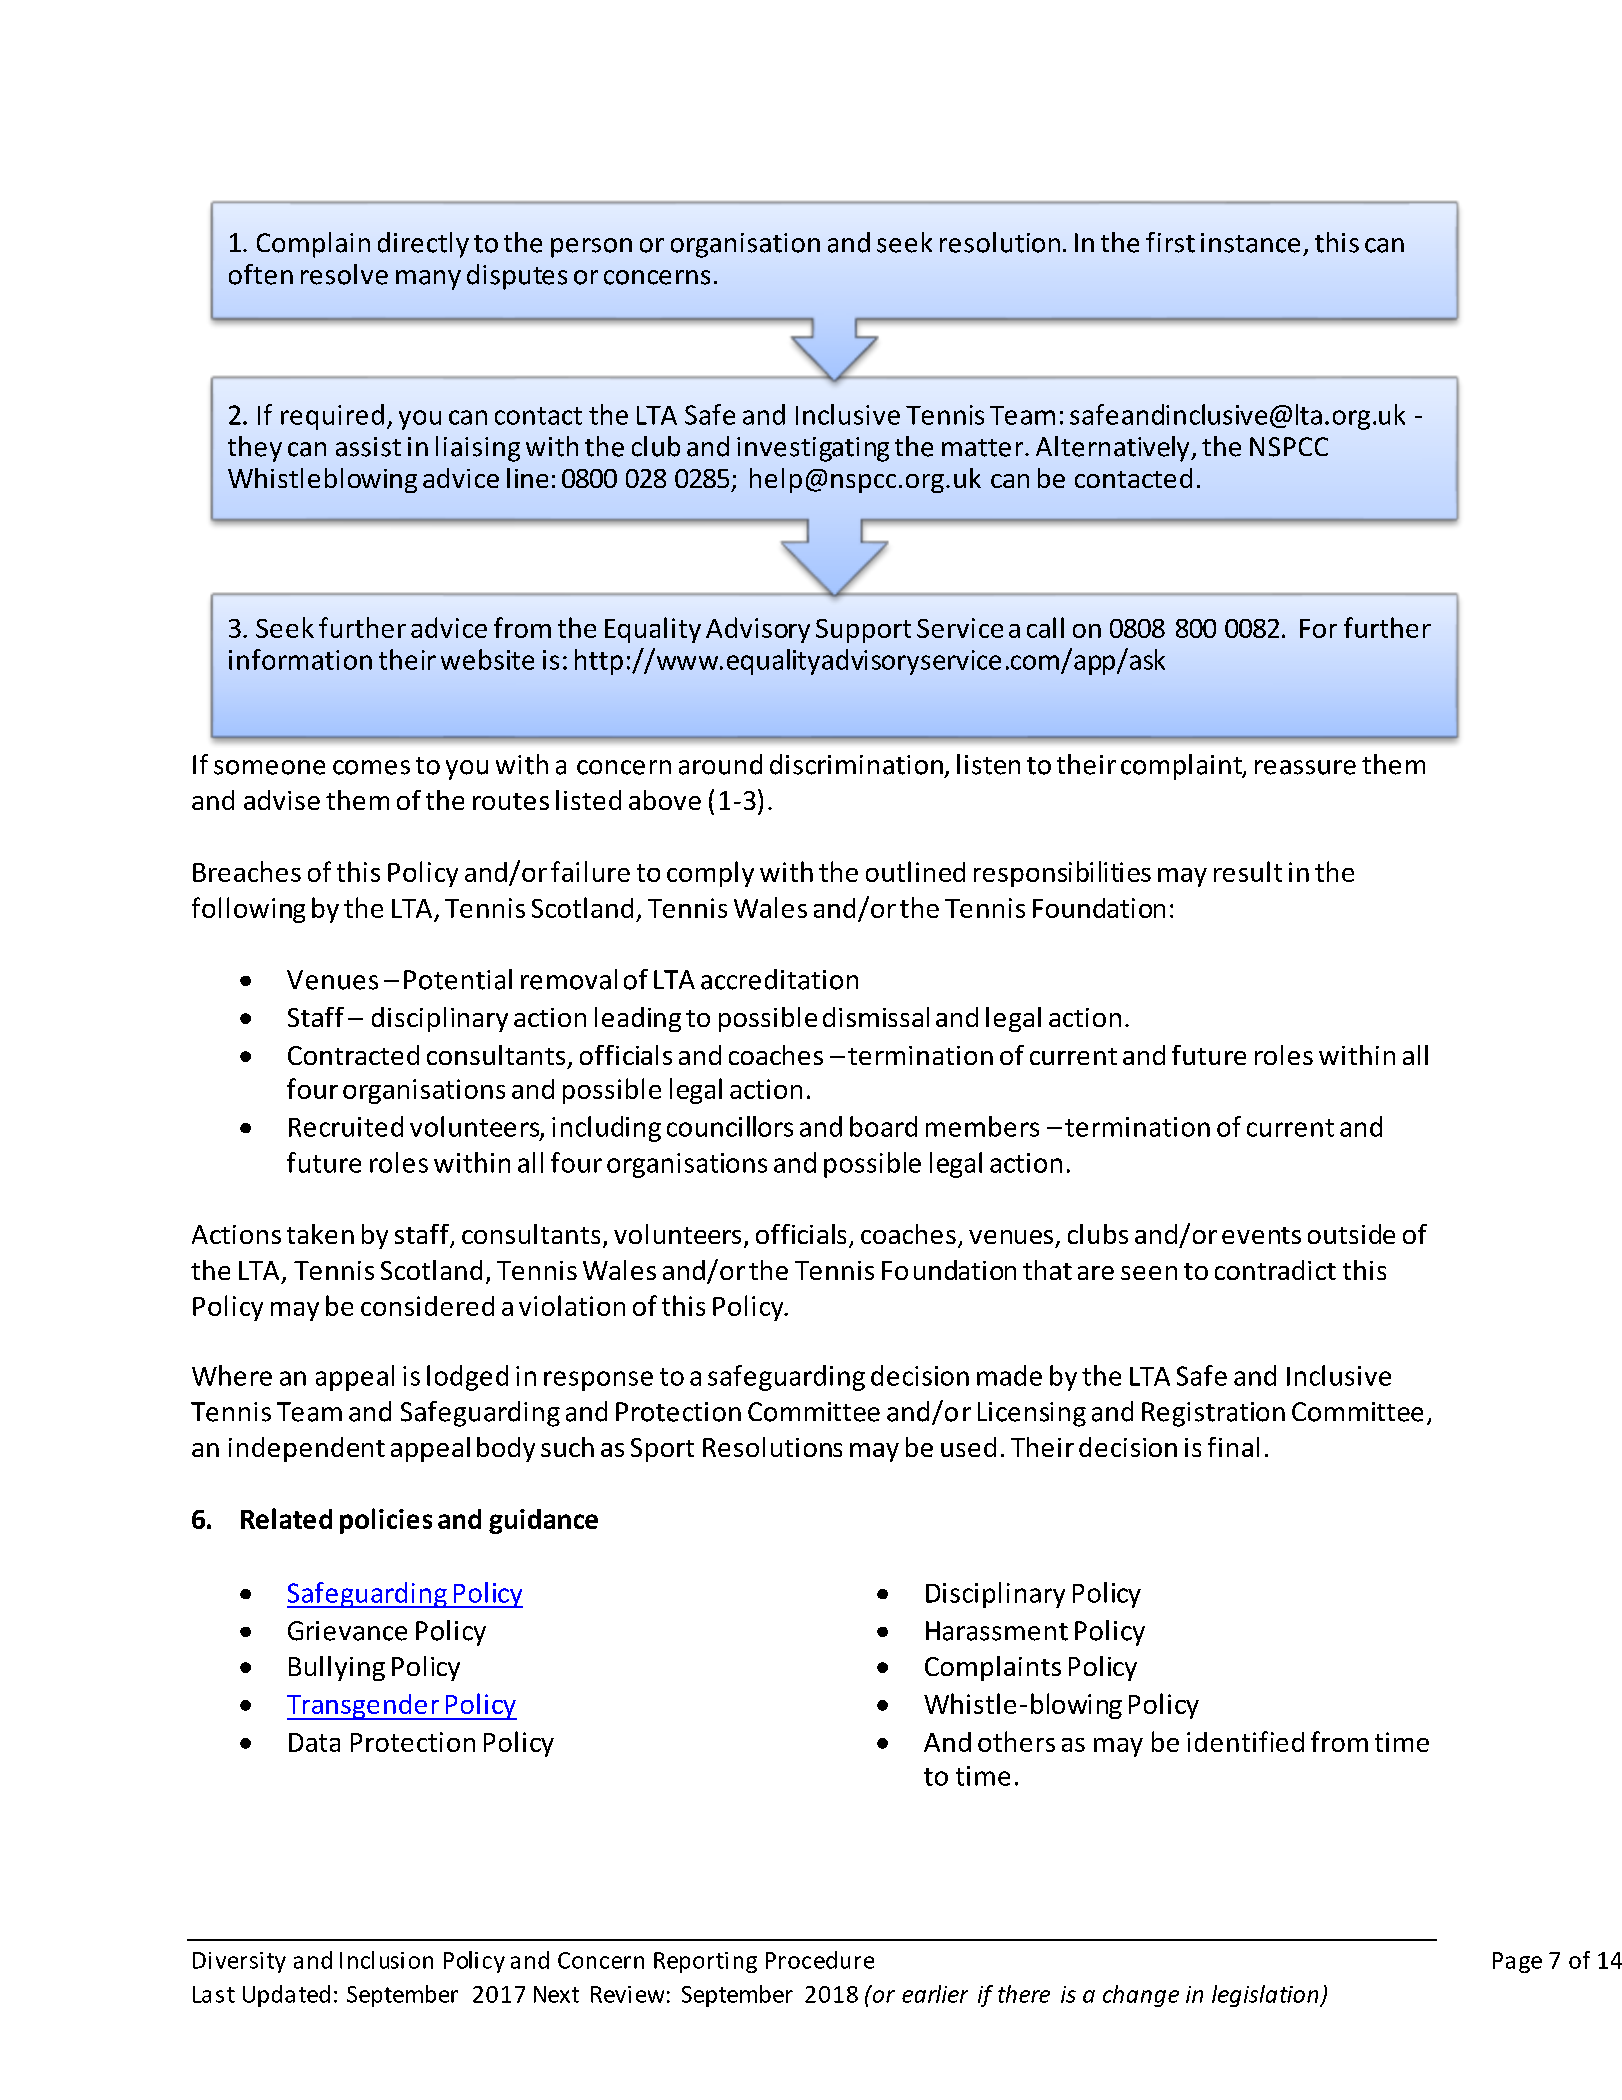 The image size is (1622, 2100). Describe the element at coordinates (813, 449) in the document. I see `investigating` at that location.
